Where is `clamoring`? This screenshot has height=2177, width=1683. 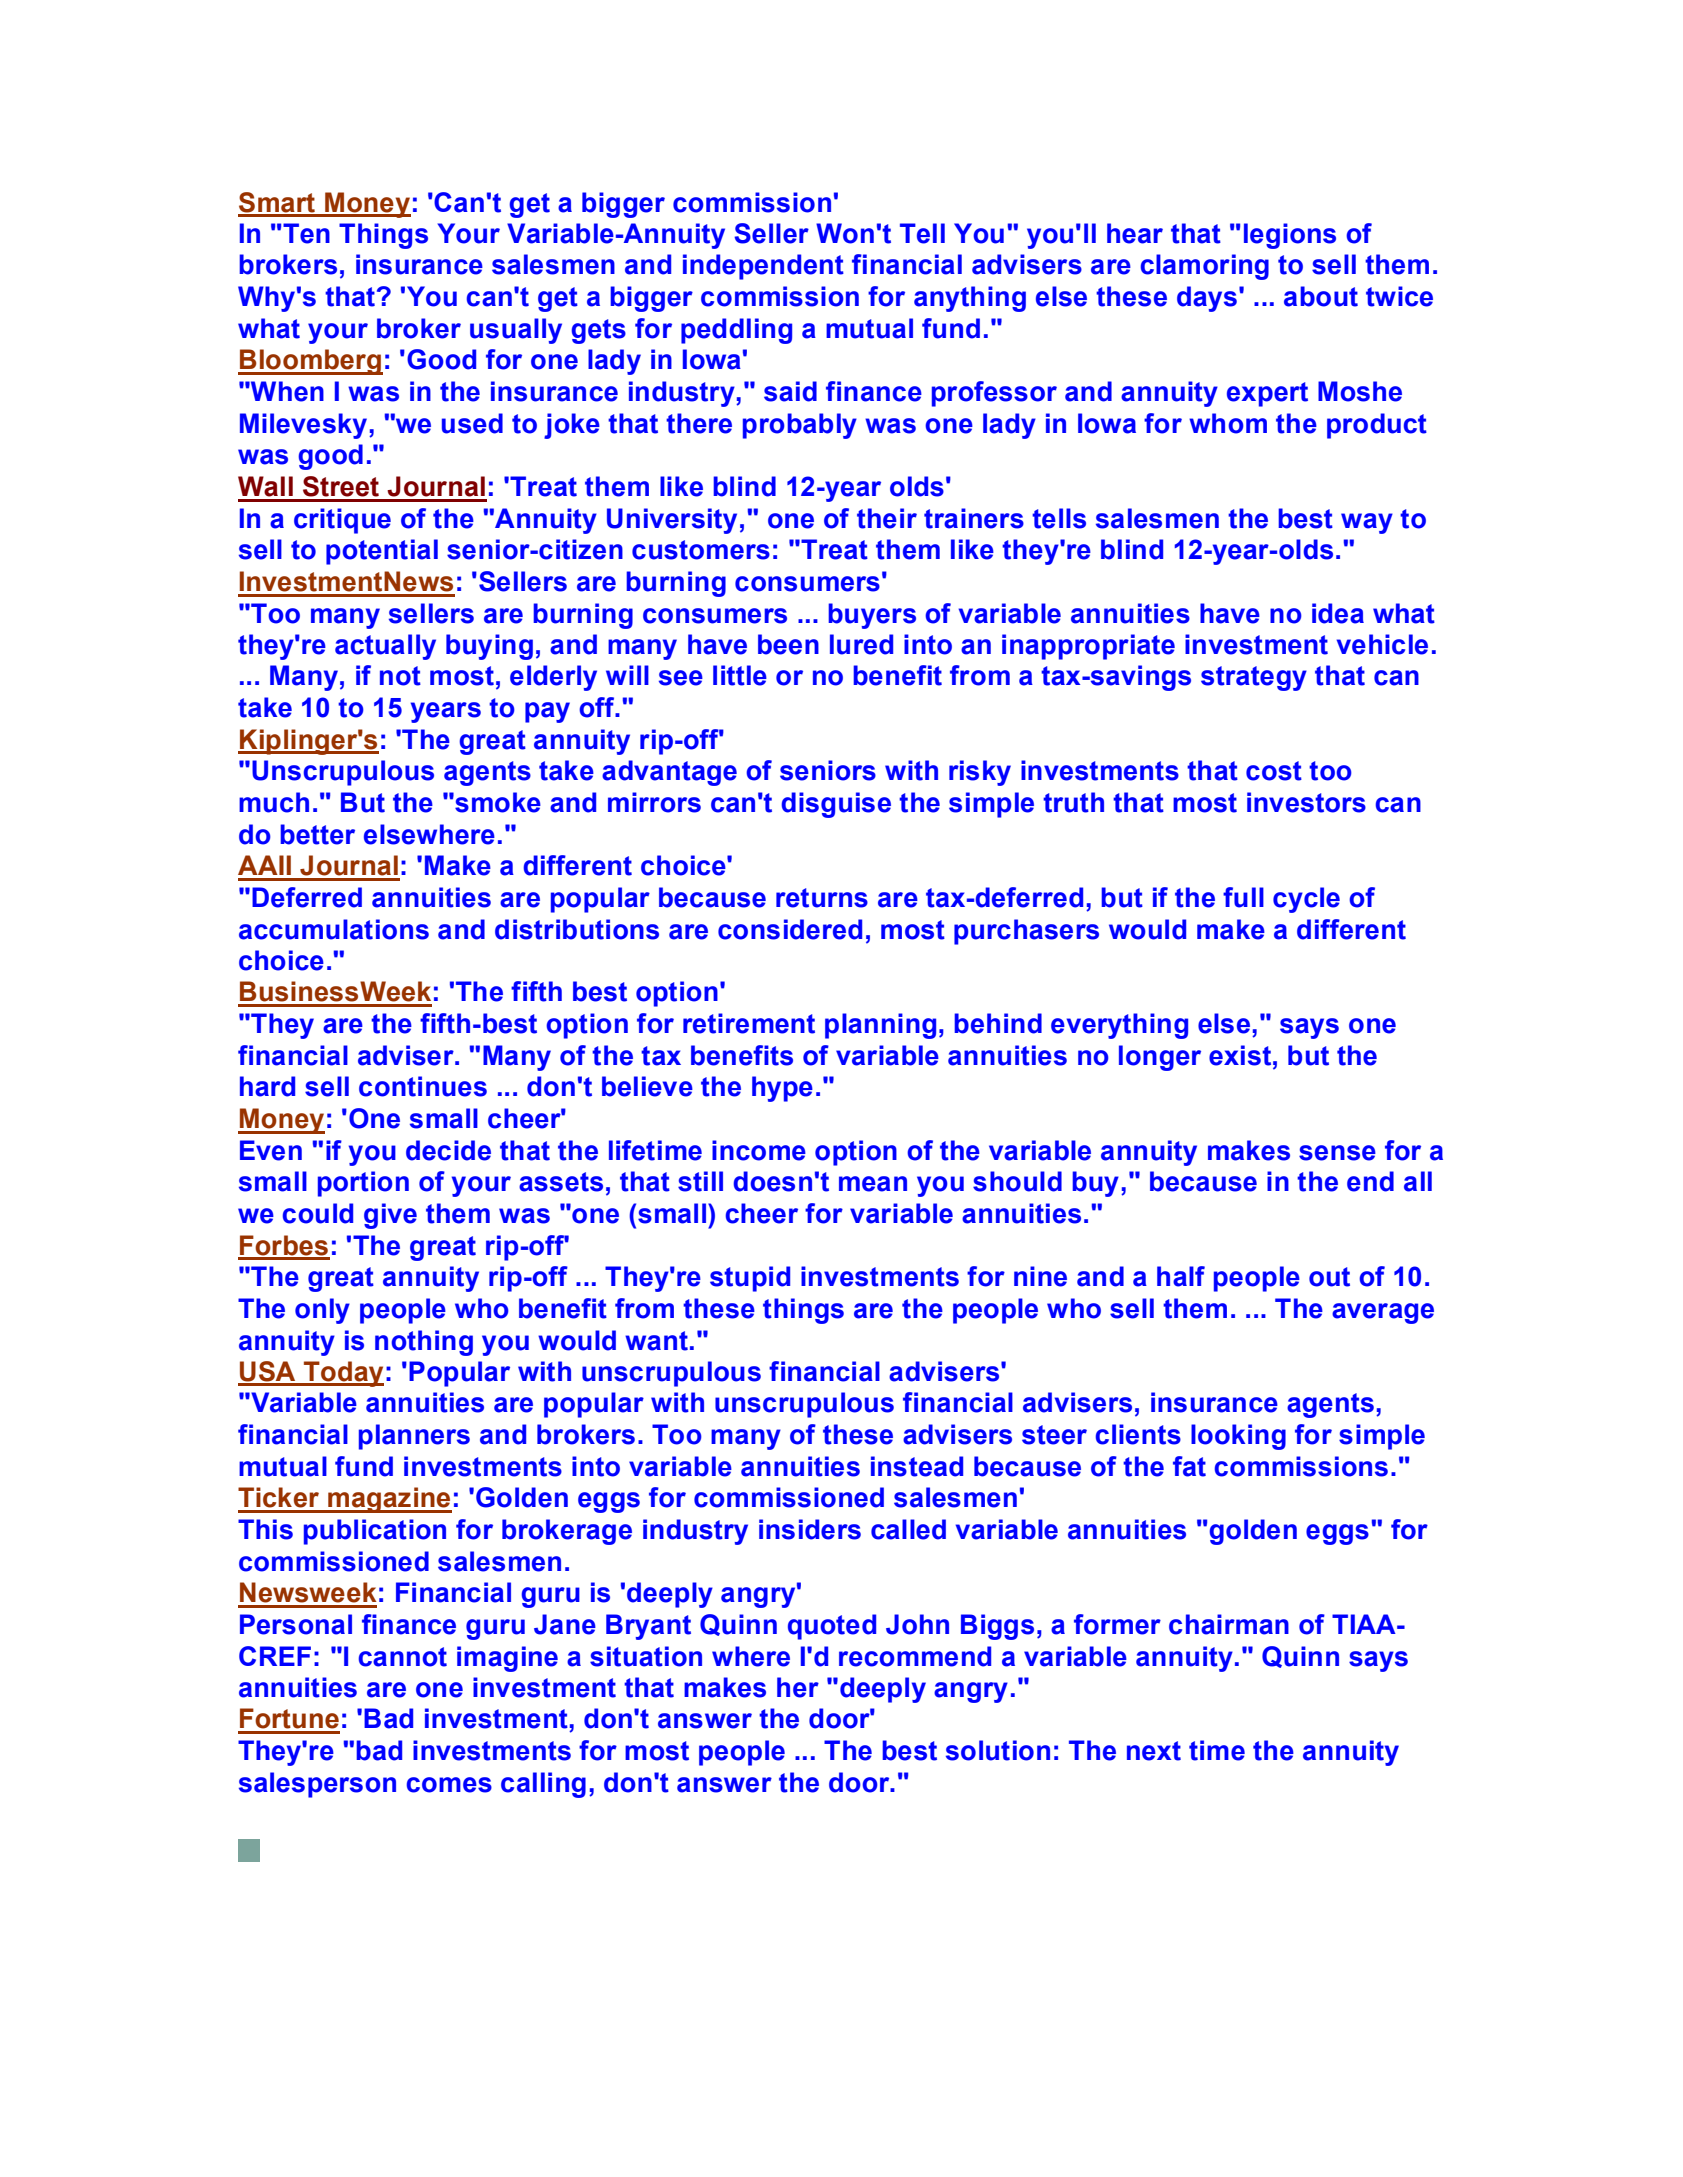
clamoring is located at coordinates (1204, 267).
